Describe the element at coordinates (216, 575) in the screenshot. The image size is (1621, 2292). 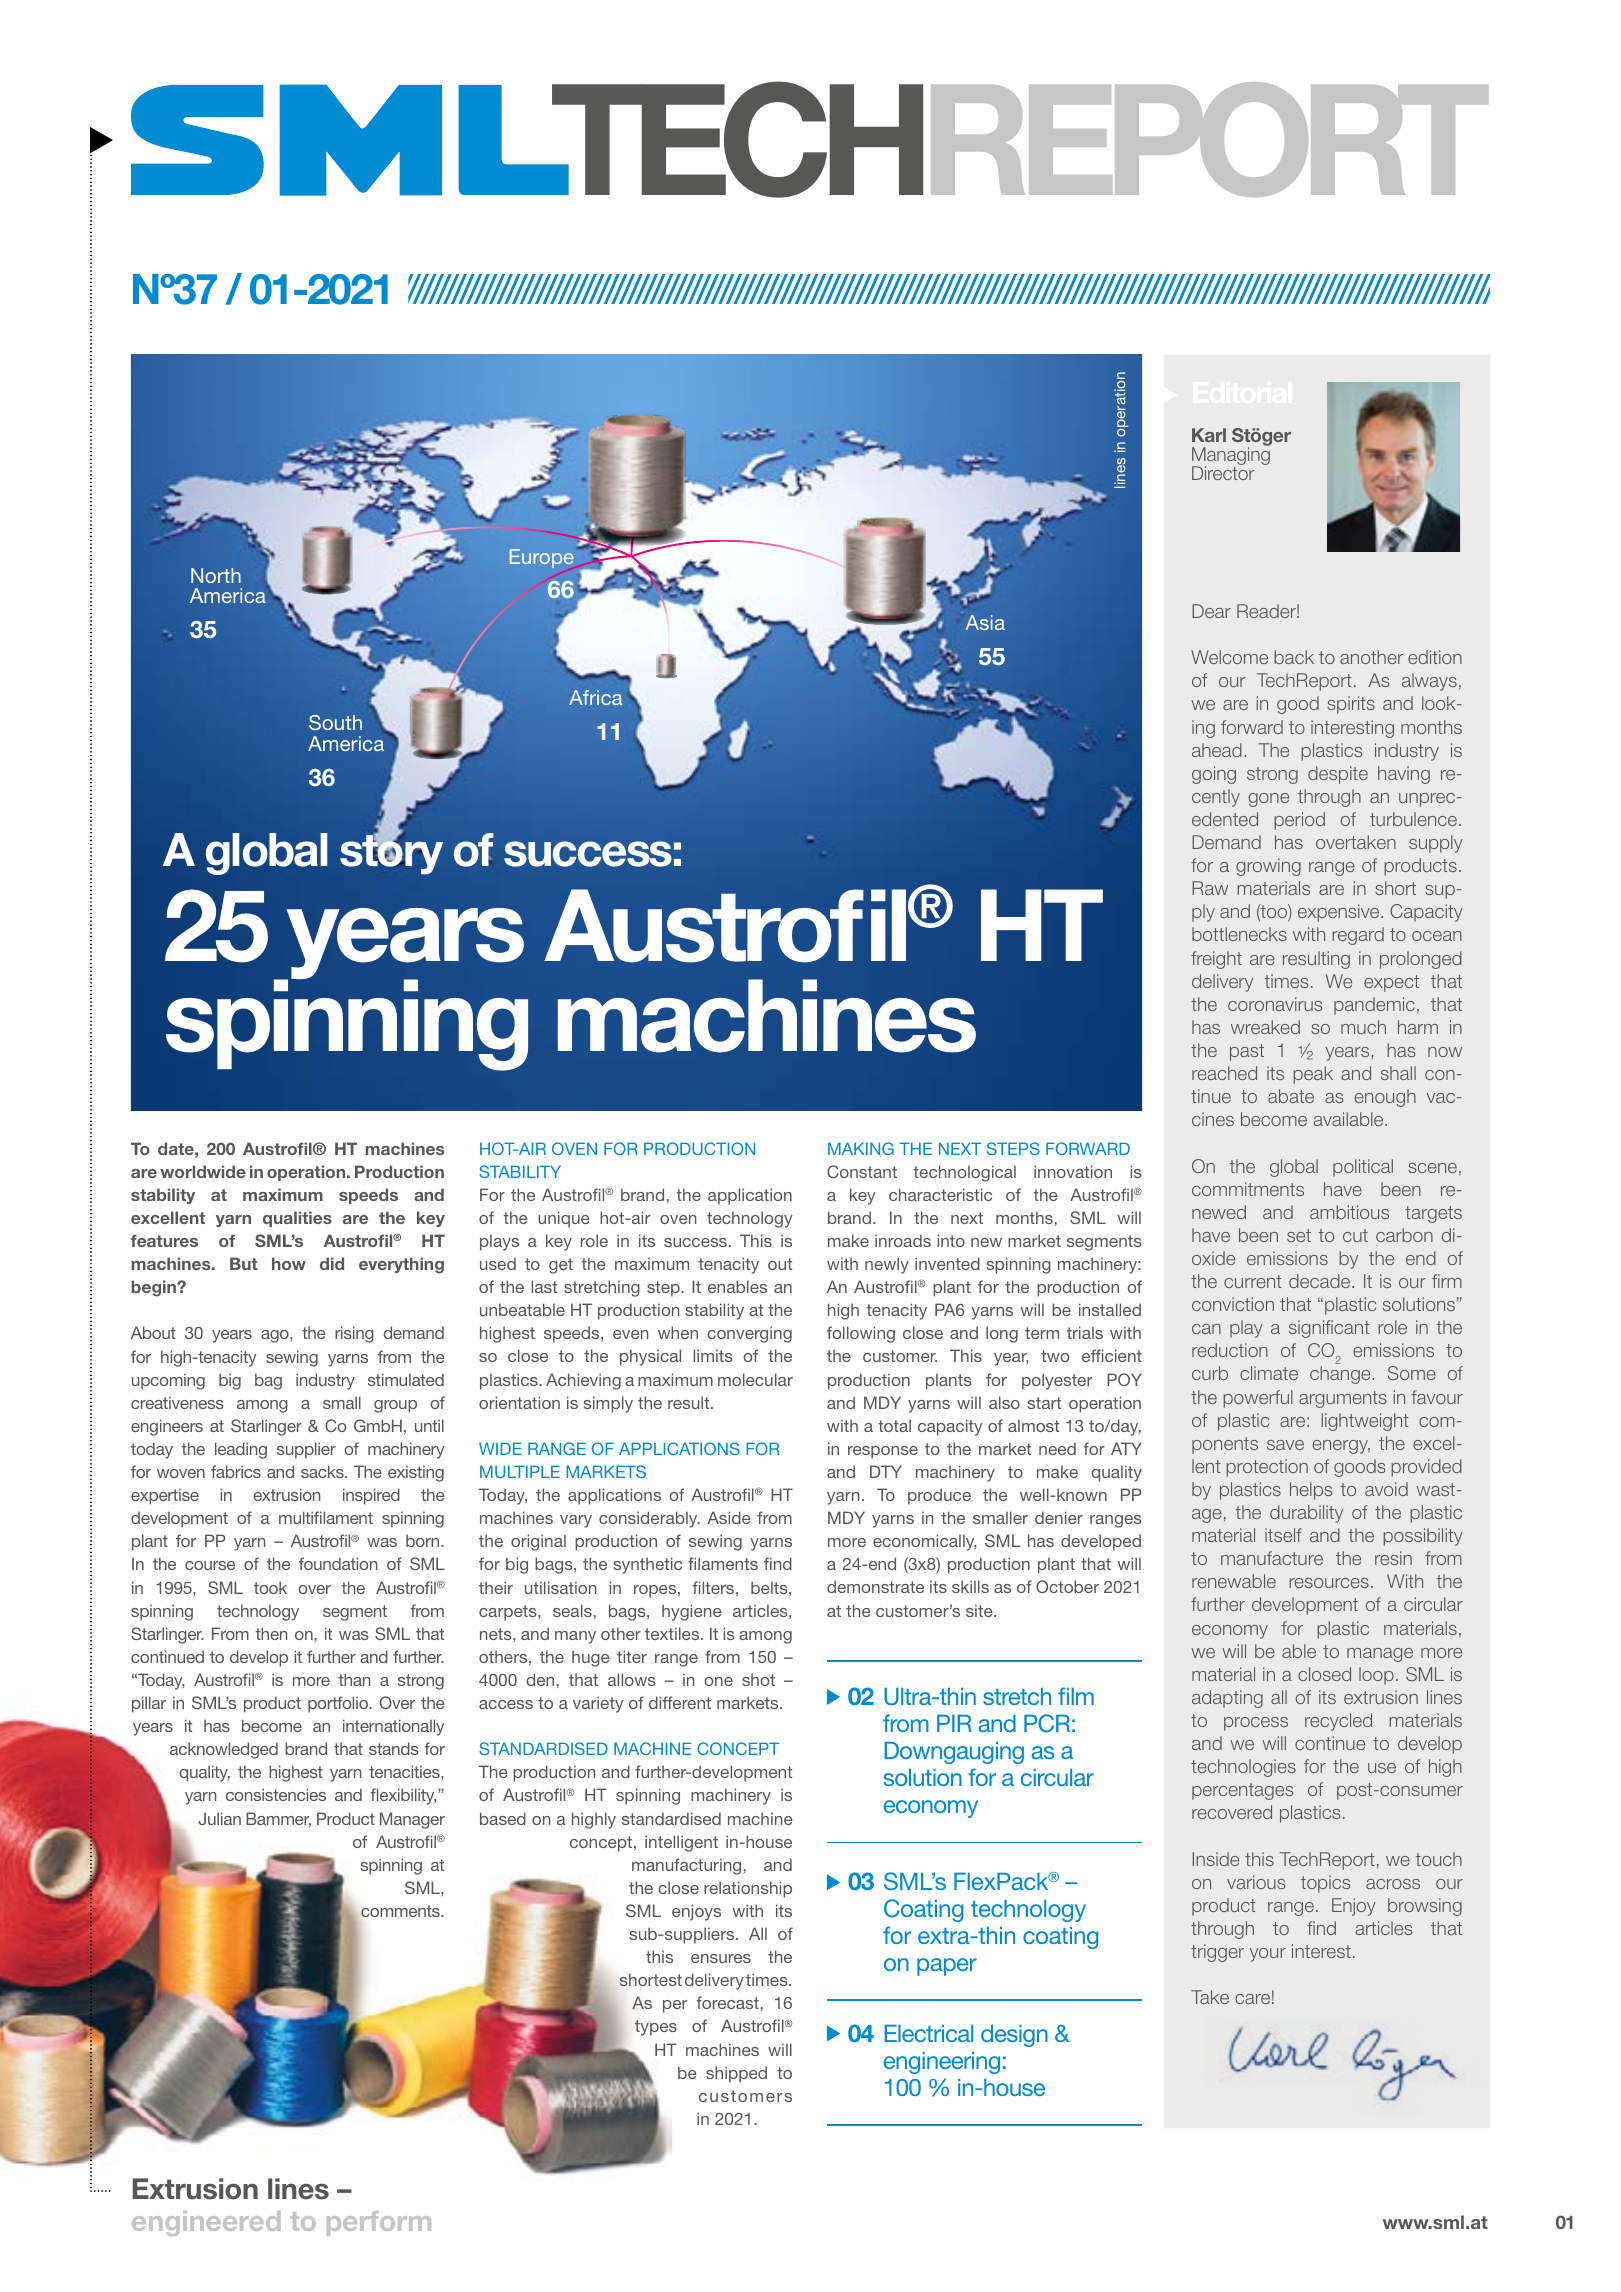
I see `North` at that location.
